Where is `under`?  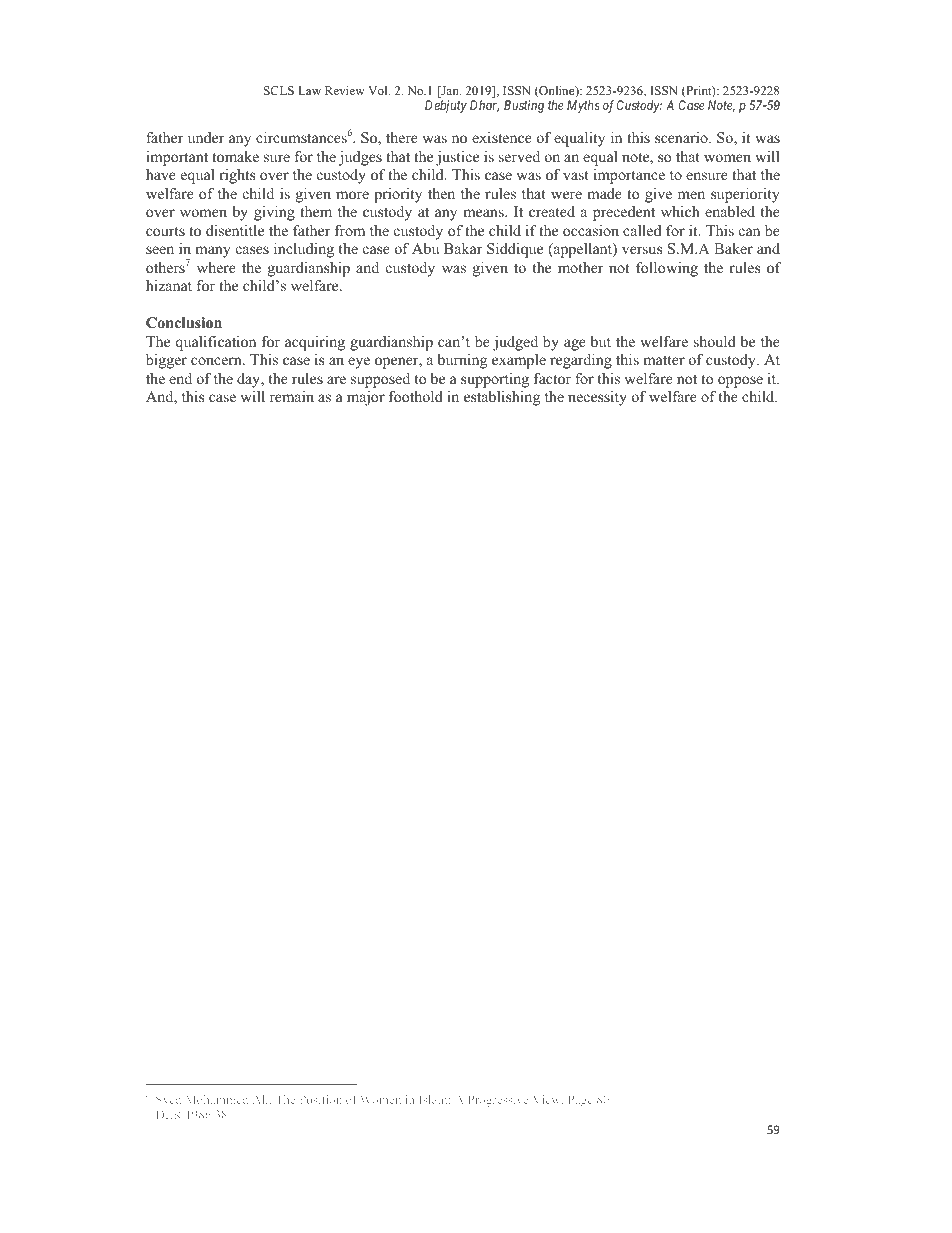
under is located at coordinates (206, 137).
